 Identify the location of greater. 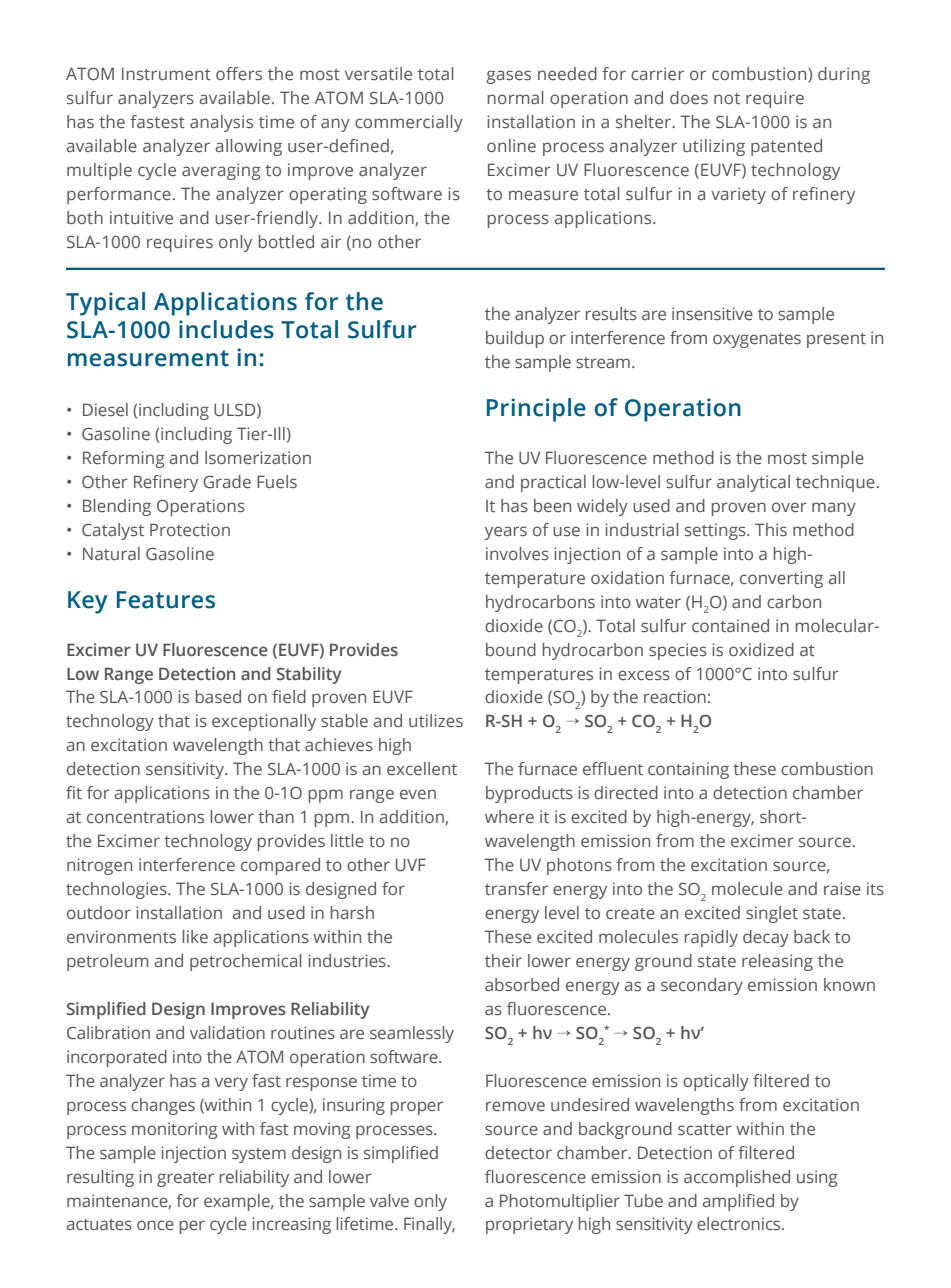
(185, 1179).
